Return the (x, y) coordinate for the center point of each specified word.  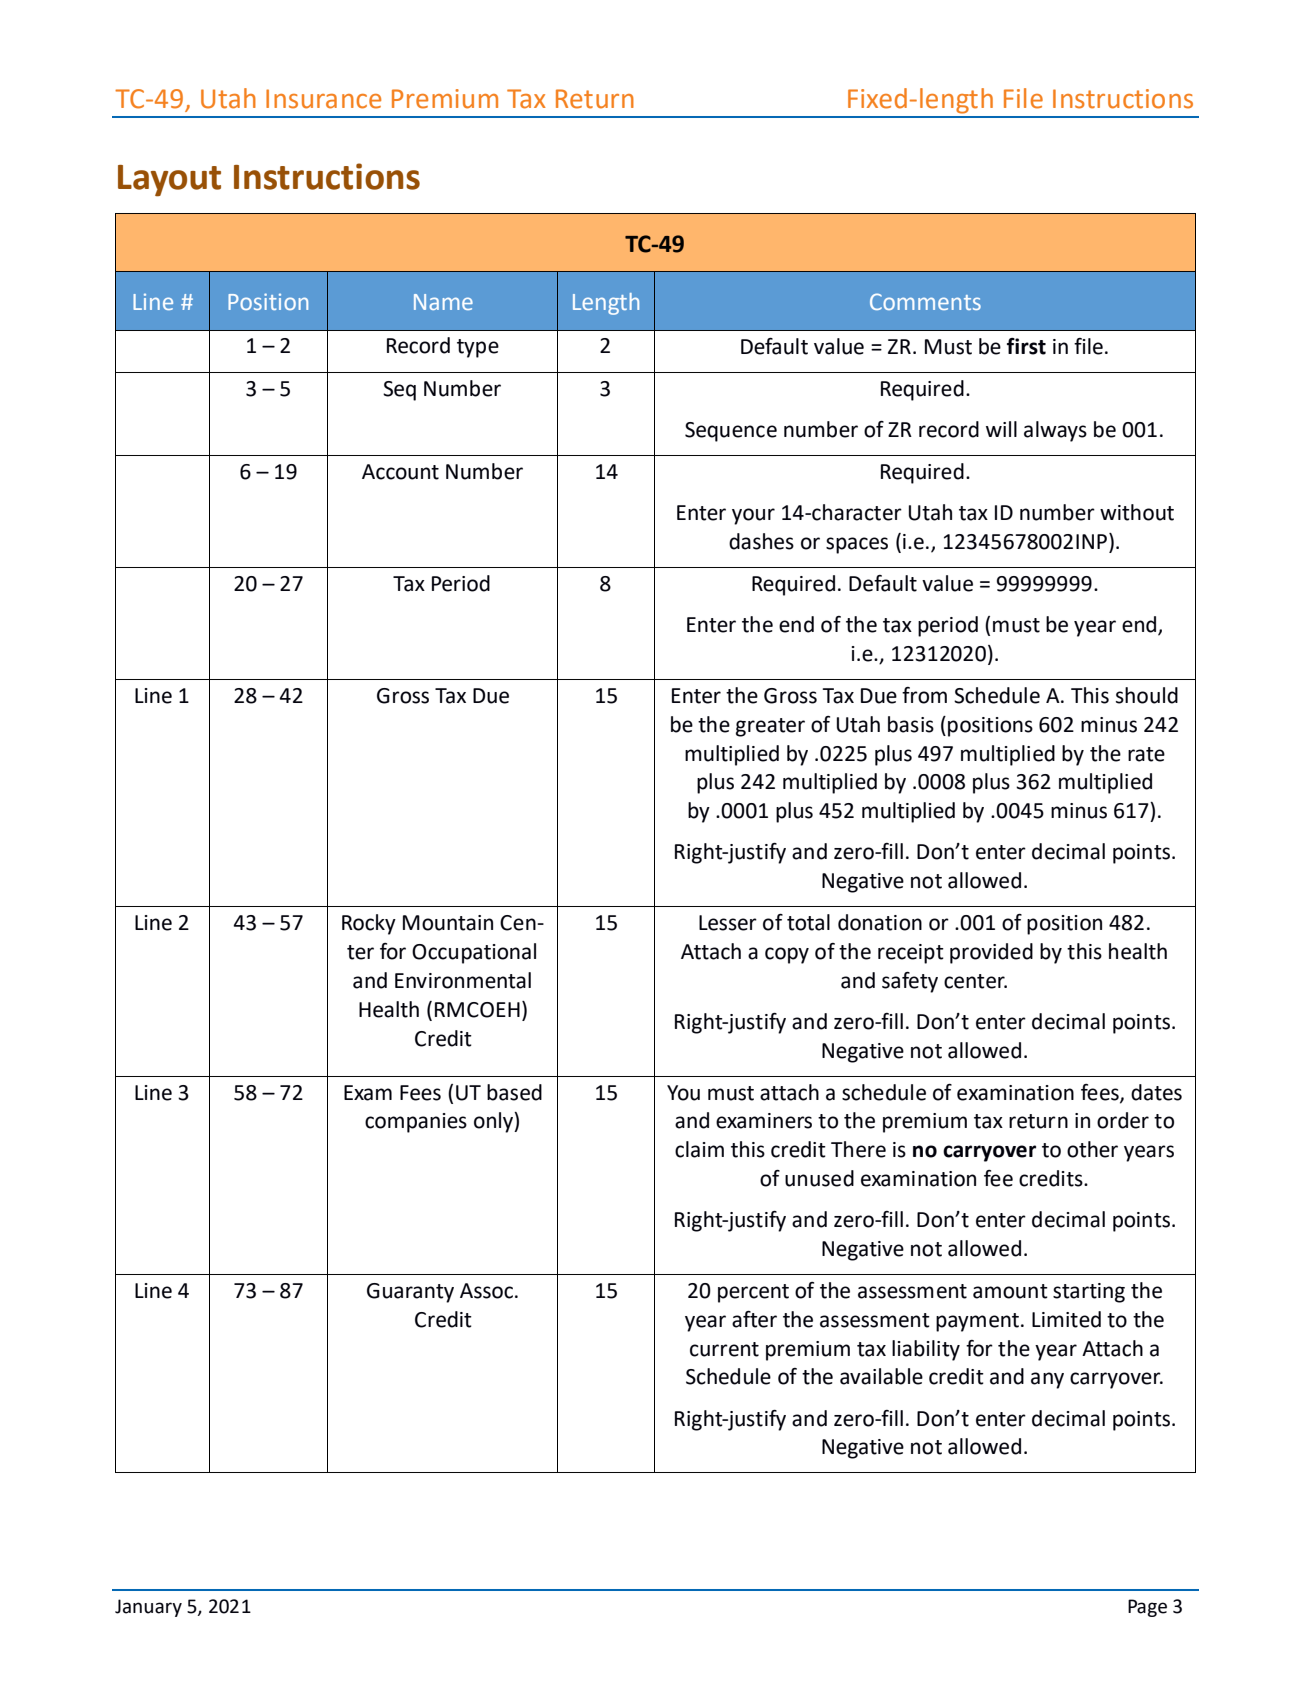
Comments (925, 301)
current (724, 1349)
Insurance (323, 99)
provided (991, 953)
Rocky (369, 924)
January (148, 1608)
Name (443, 302)
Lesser (728, 923)
